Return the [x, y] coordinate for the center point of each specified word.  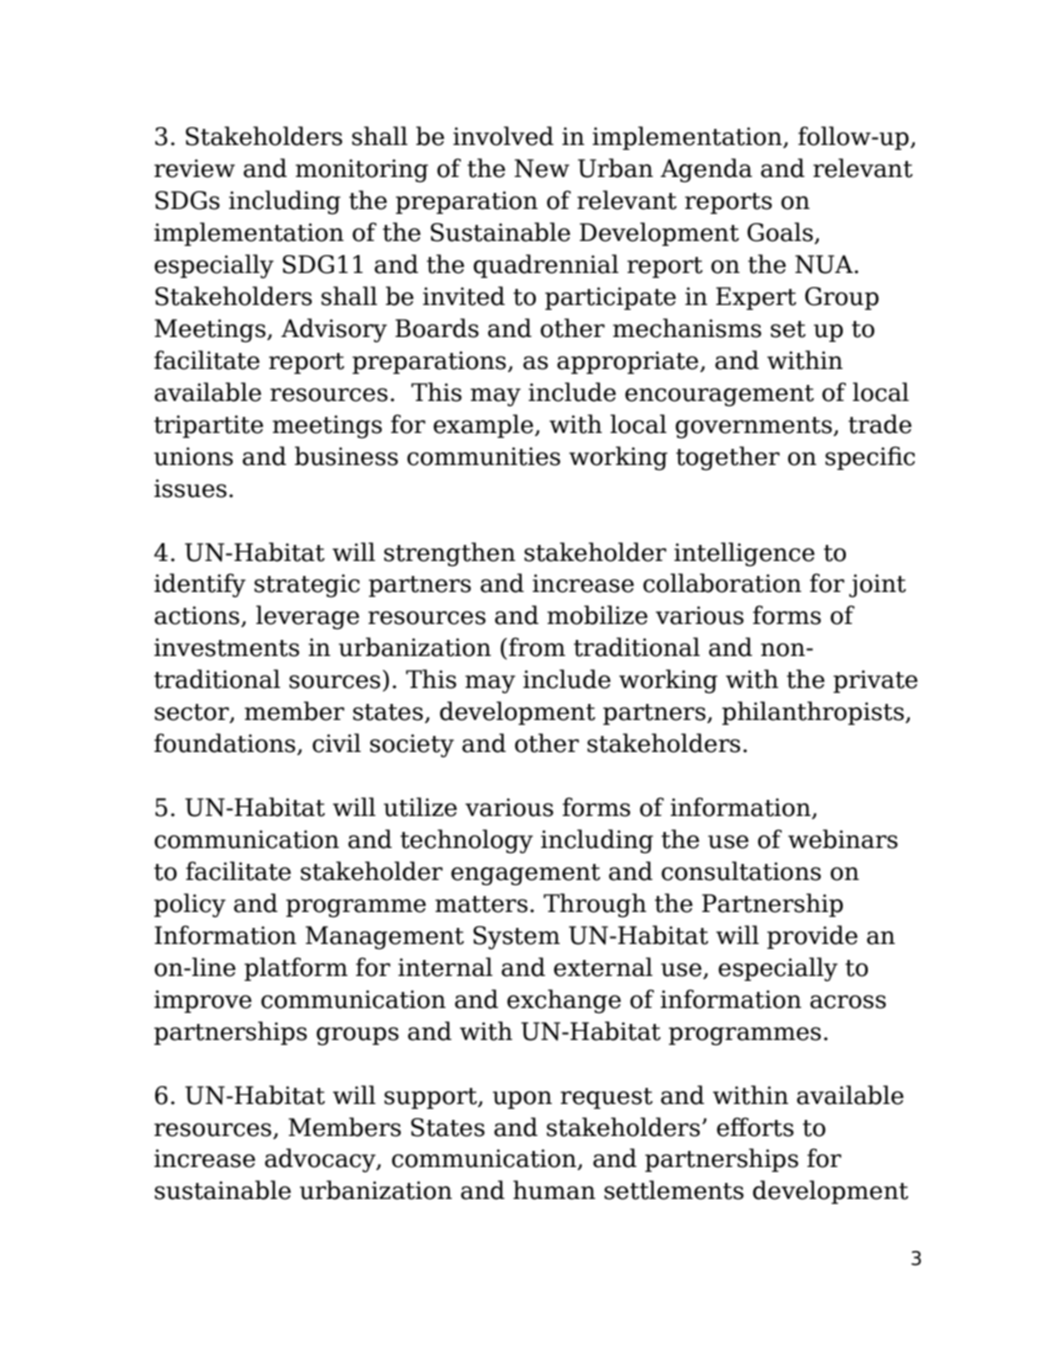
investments [226, 647]
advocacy [321, 1160]
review [194, 168]
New [542, 168]
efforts [755, 1127]
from [537, 647]
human [554, 1190]
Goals [781, 233]
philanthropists [814, 713]
